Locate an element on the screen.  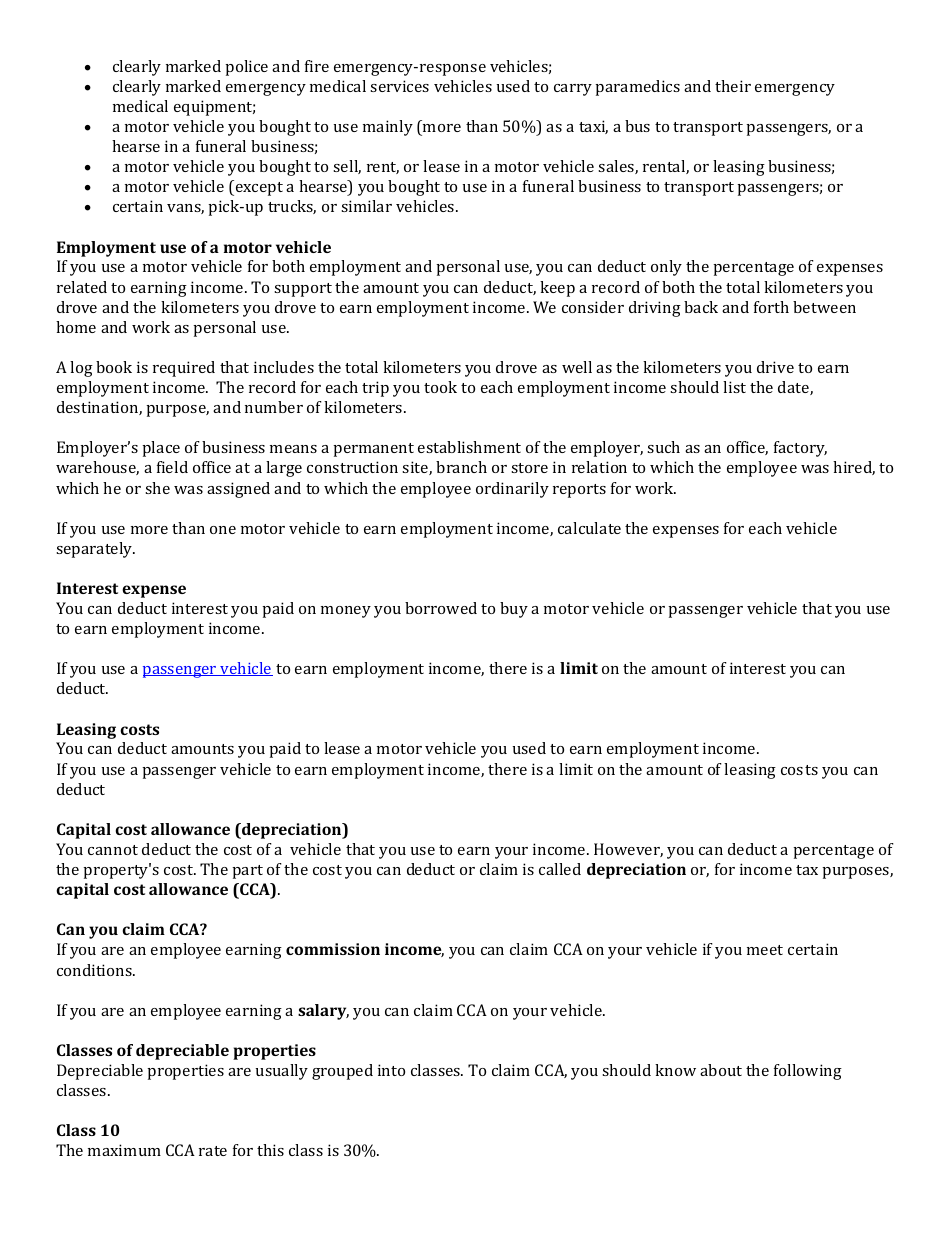
buy is located at coordinates (514, 610).
